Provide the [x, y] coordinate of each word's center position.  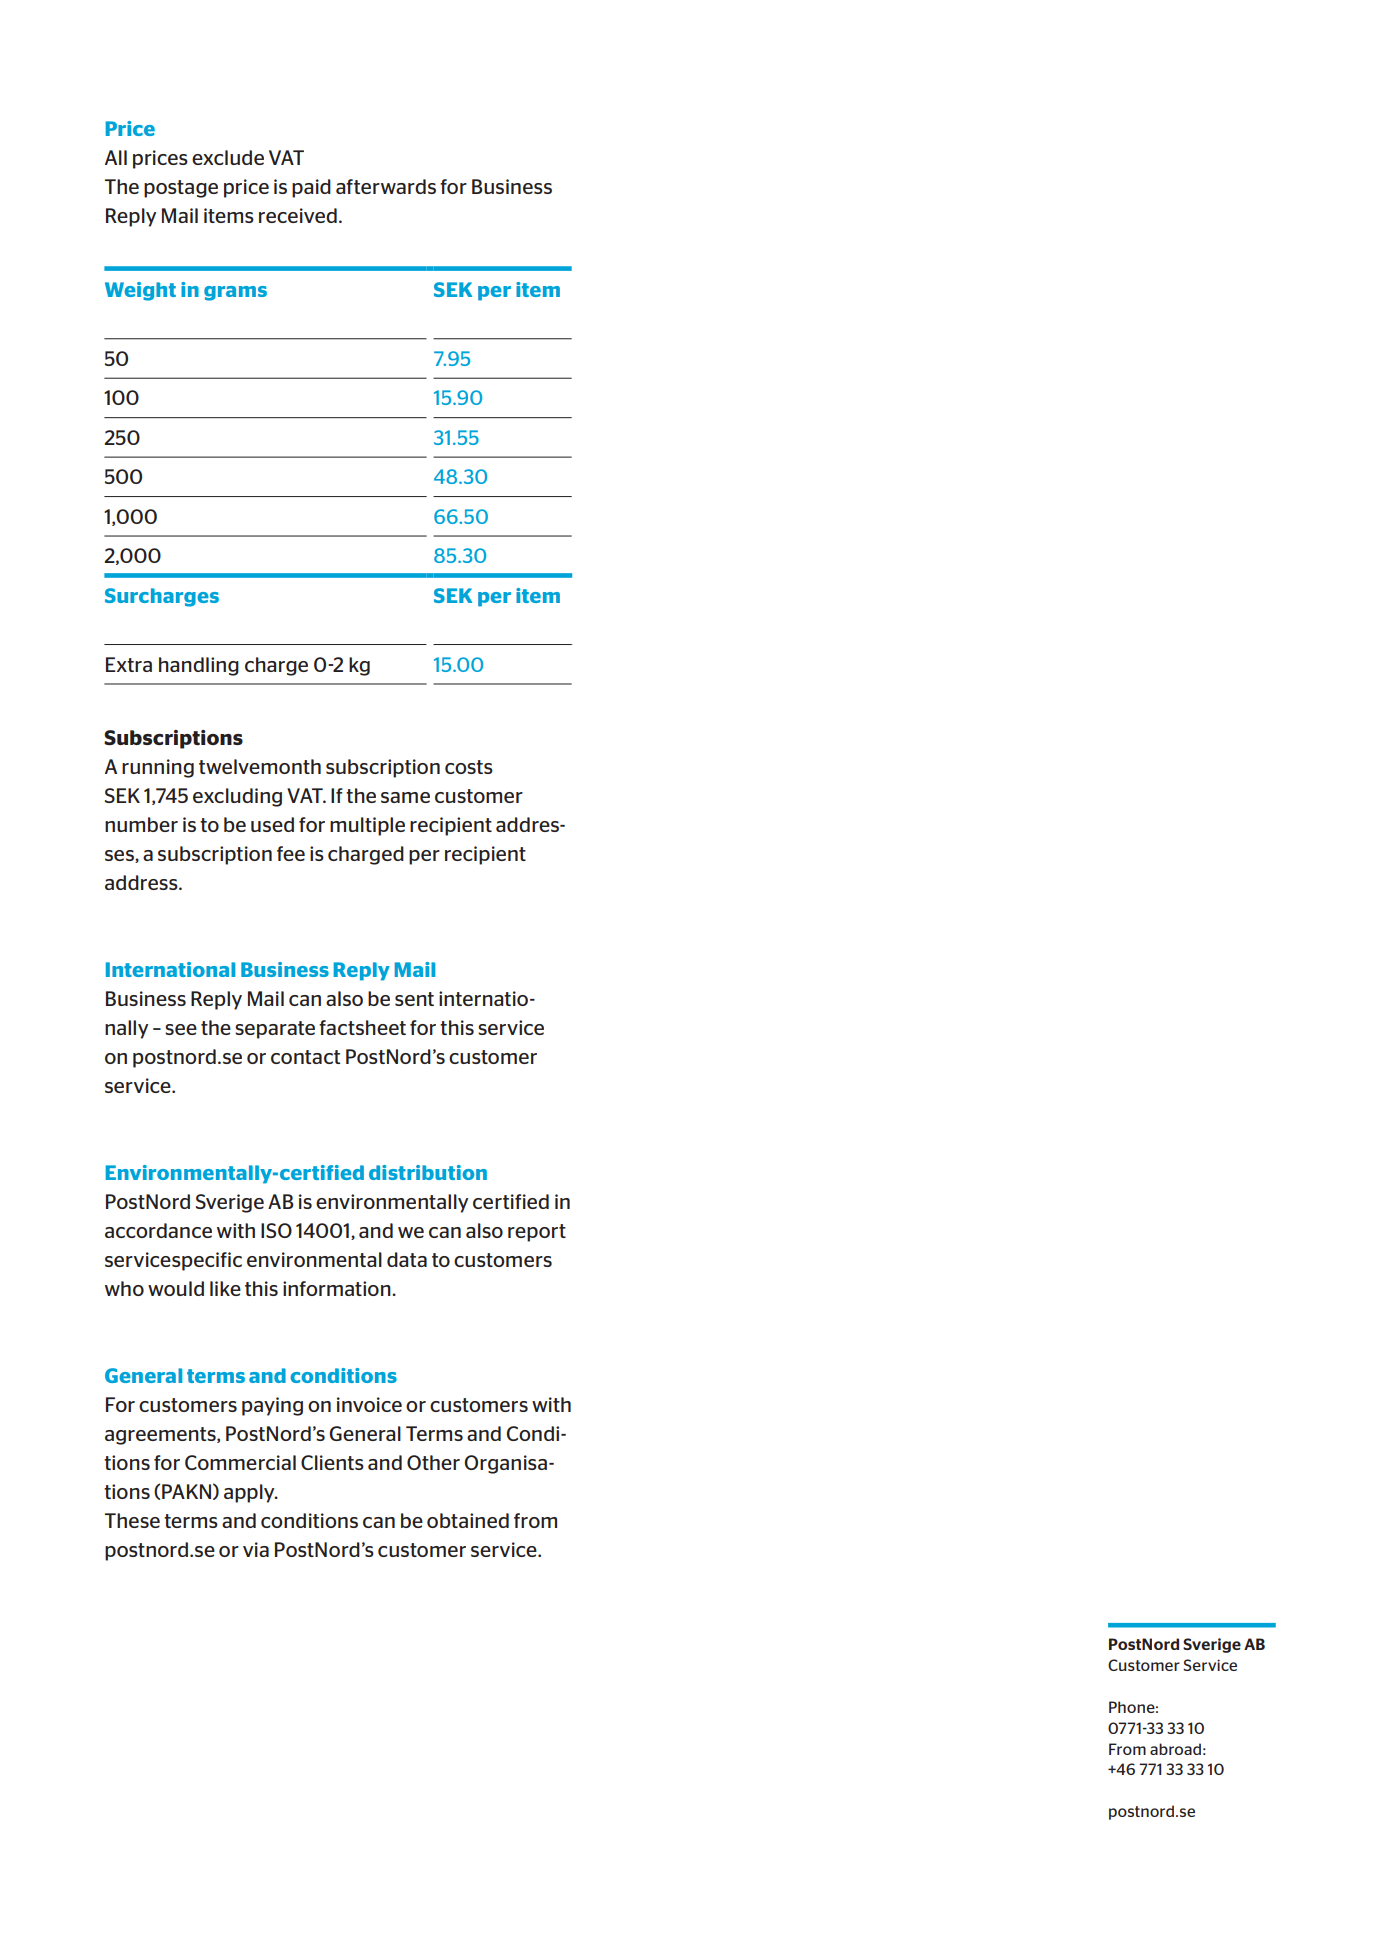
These [132, 1520]
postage [181, 189]
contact [305, 1057]
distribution [428, 1172]
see [181, 1029]
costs [469, 767]
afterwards [386, 186]
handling [199, 666]
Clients [332, 1462]
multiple [367, 826]
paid [311, 188]
